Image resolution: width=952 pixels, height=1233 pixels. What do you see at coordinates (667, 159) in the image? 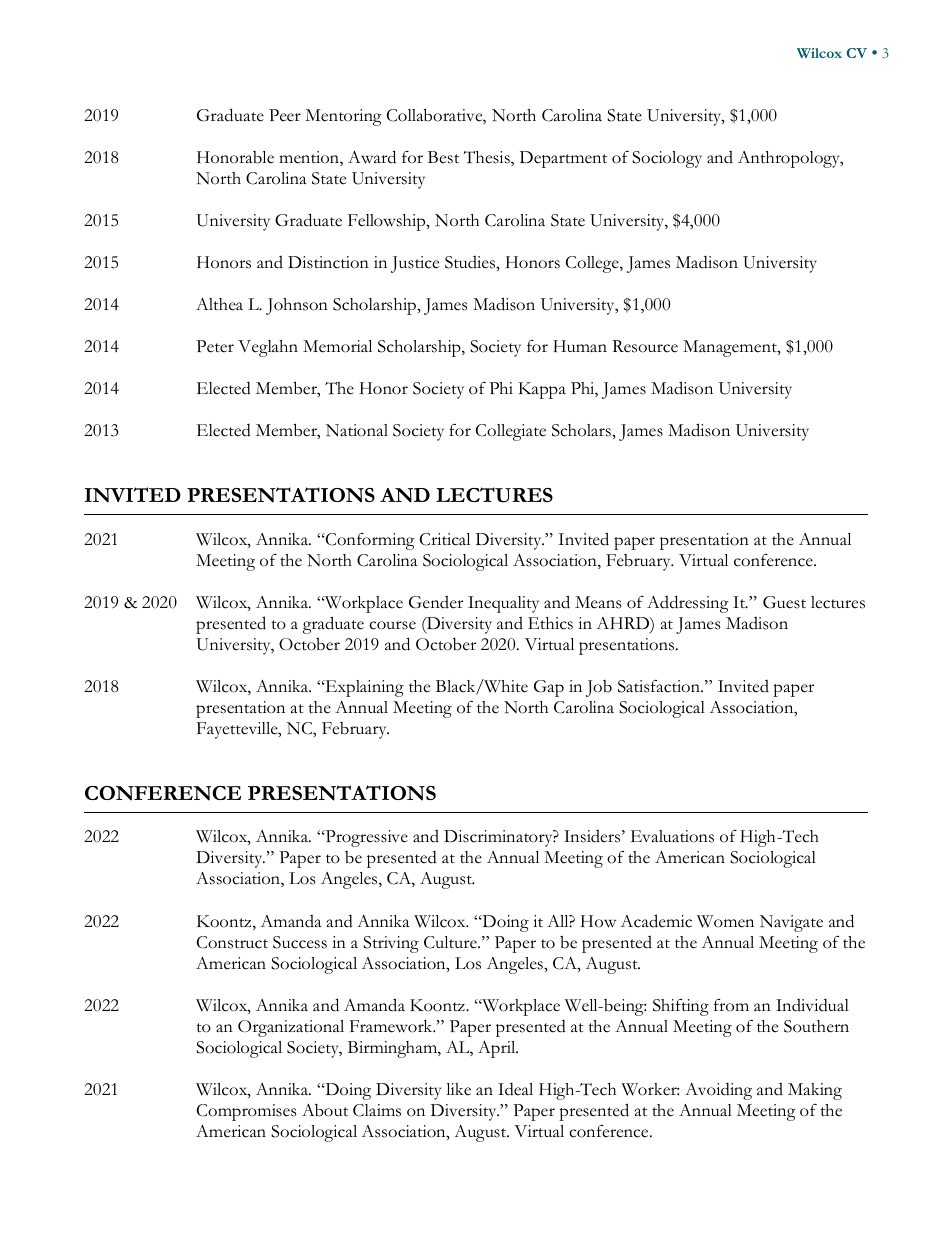
I see `Sociology` at bounding box center [667, 159].
